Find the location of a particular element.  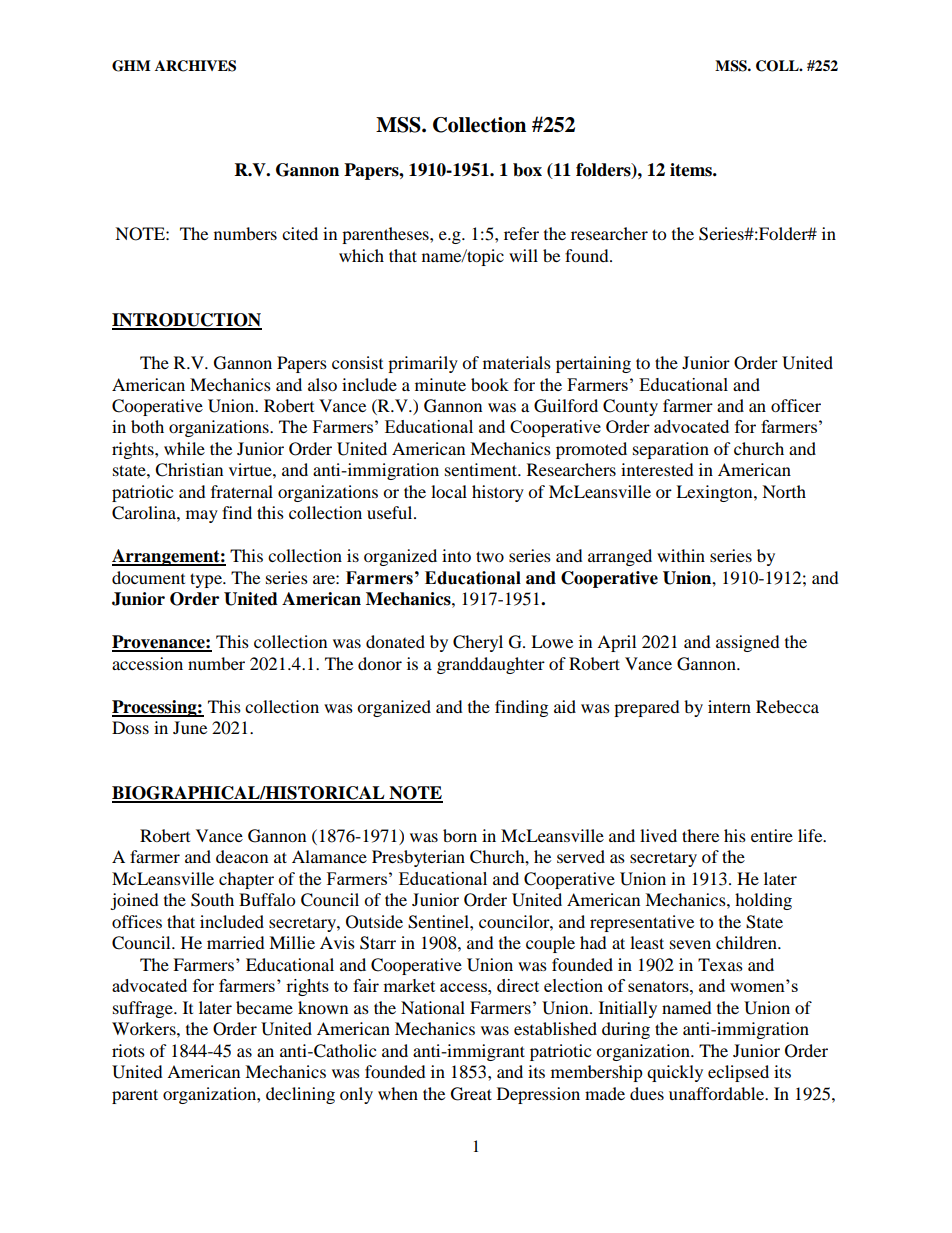

into is located at coordinates (456, 555).
